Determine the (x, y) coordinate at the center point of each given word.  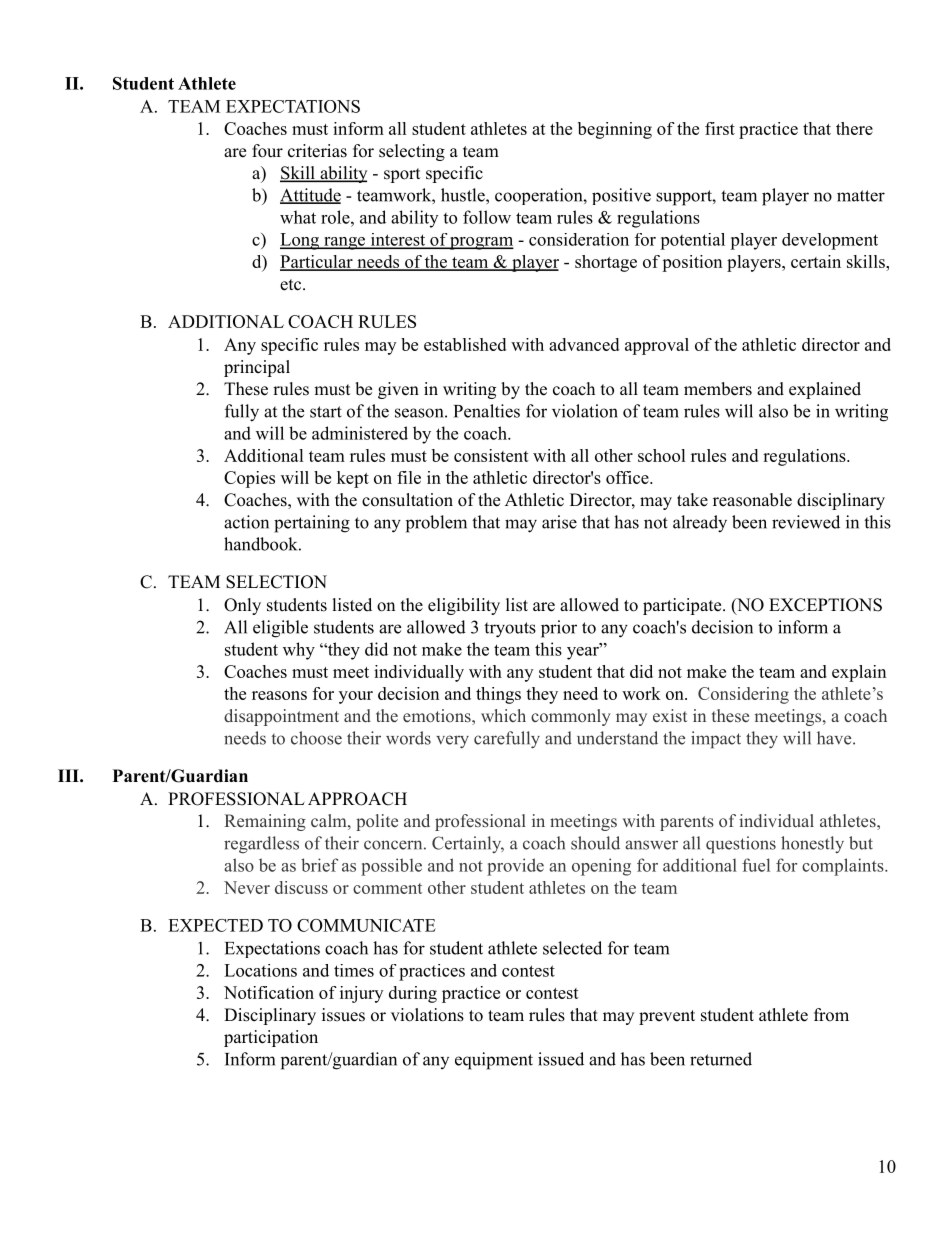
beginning (615, 130)
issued (561, 1059)
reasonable (752, 500)
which (503, 715)
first (720, 128)
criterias (317, 151)
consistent (491, 455)
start (326, 412)
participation (271, 1038)
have (834, 738)
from (831, 1015)
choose (316, 738)
